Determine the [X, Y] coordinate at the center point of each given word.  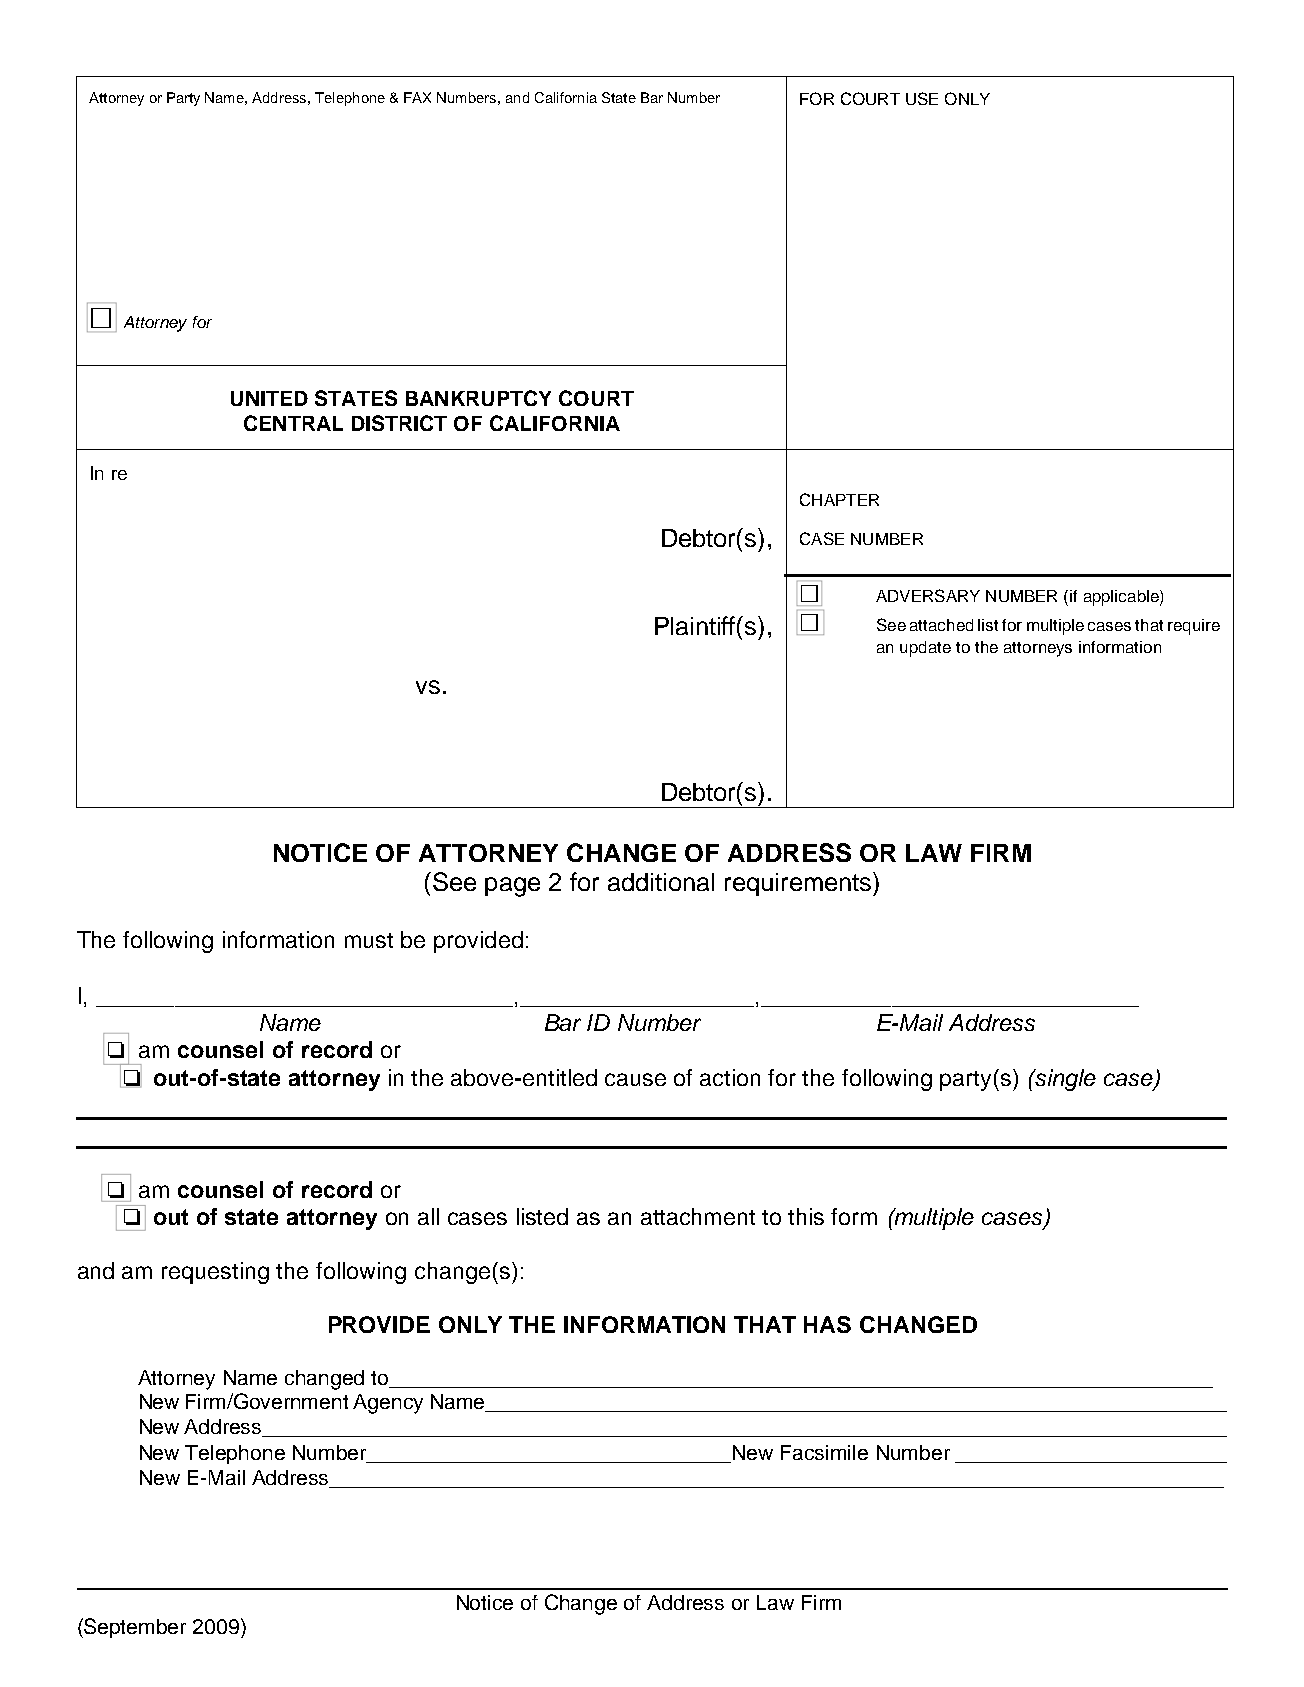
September [134, 1628]
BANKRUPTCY [478, 398]
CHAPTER [839, 499]
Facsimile [824, 1452]
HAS [827, 1324]
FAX [417, 97]
